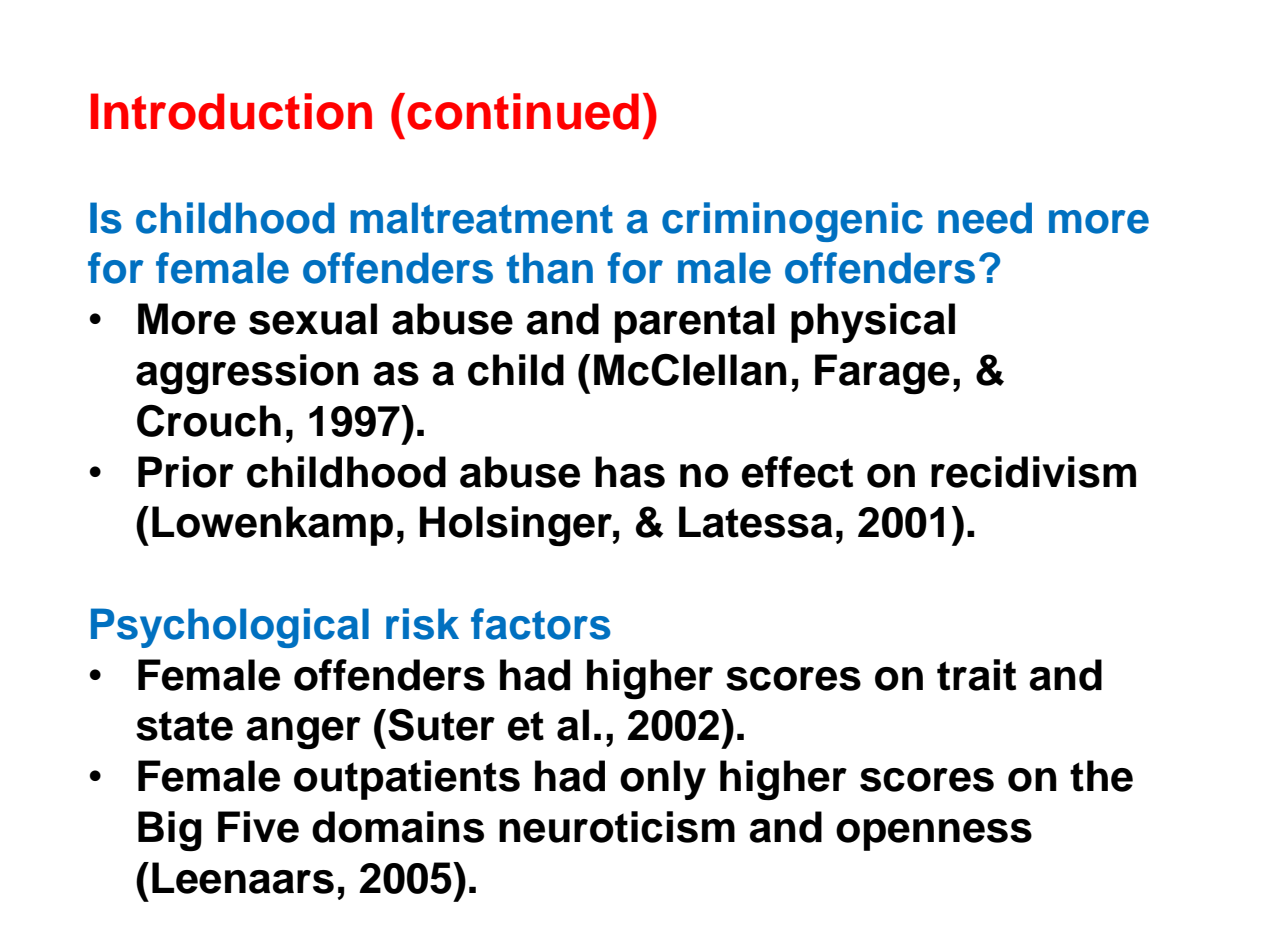  I want to click on neuroticism, so click(617, 827).
